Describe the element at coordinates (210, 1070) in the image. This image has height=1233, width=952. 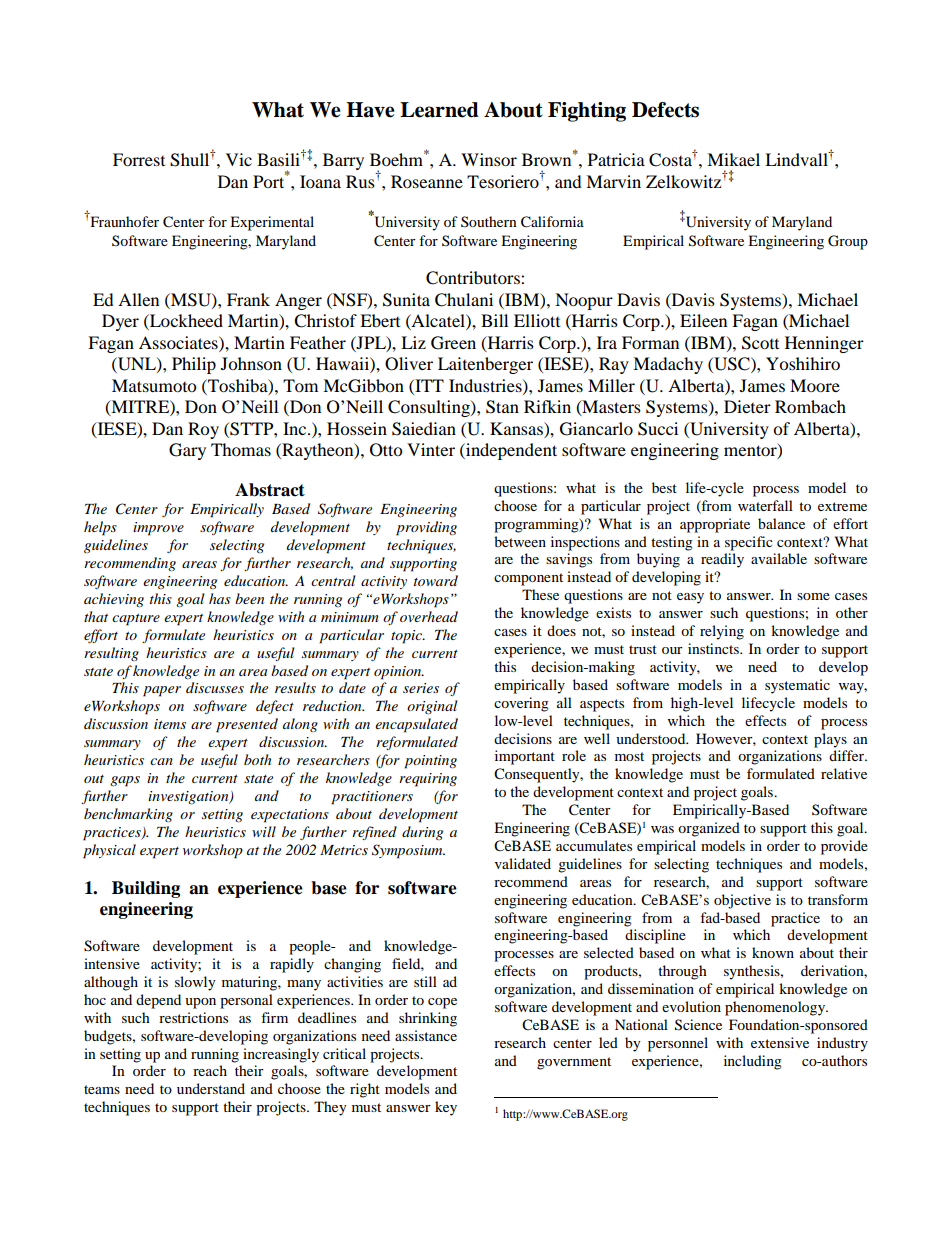
I see `reach` at that location.
